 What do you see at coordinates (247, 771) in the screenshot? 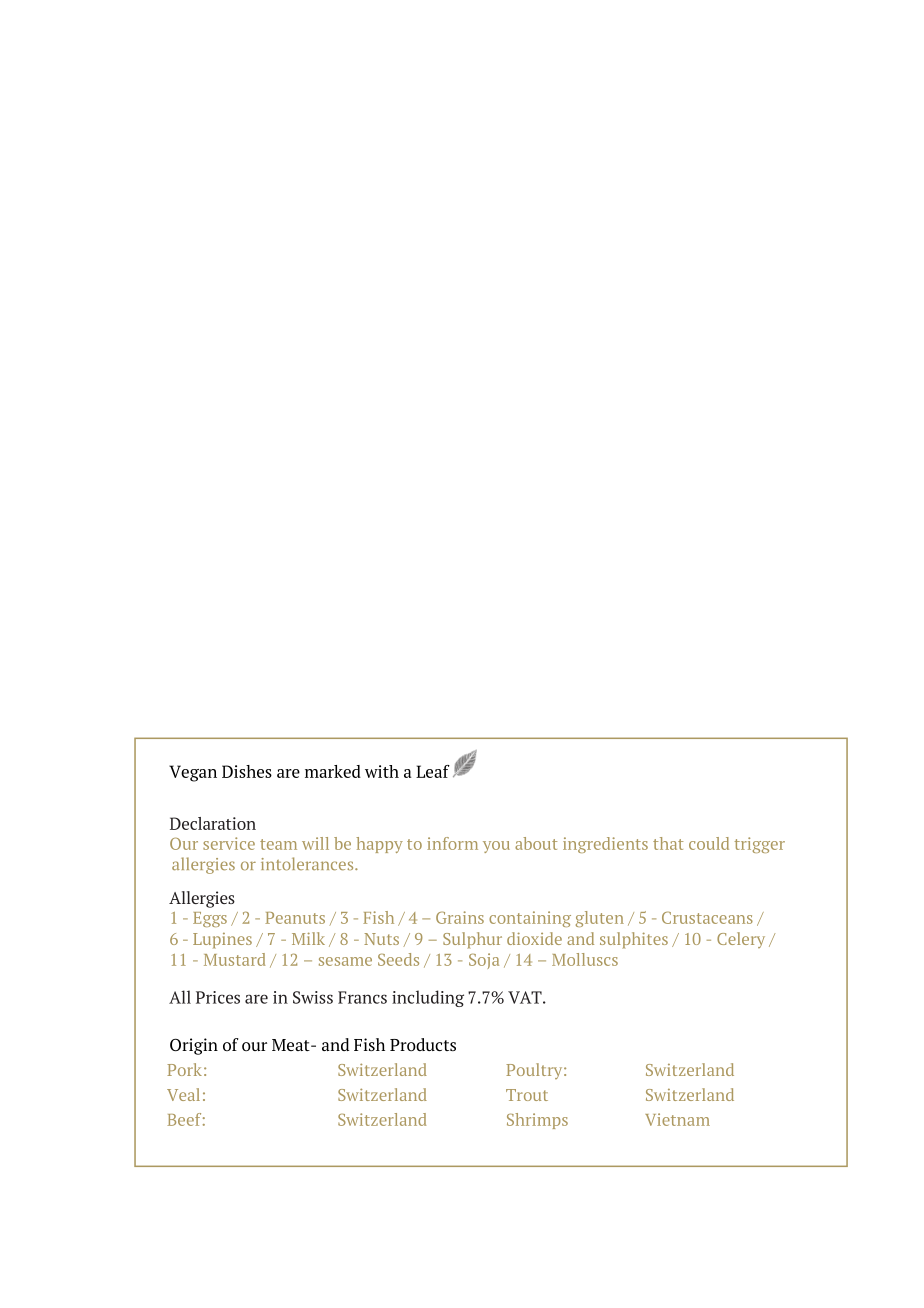
I see `Dishes` at bounding box center [247, 771].
